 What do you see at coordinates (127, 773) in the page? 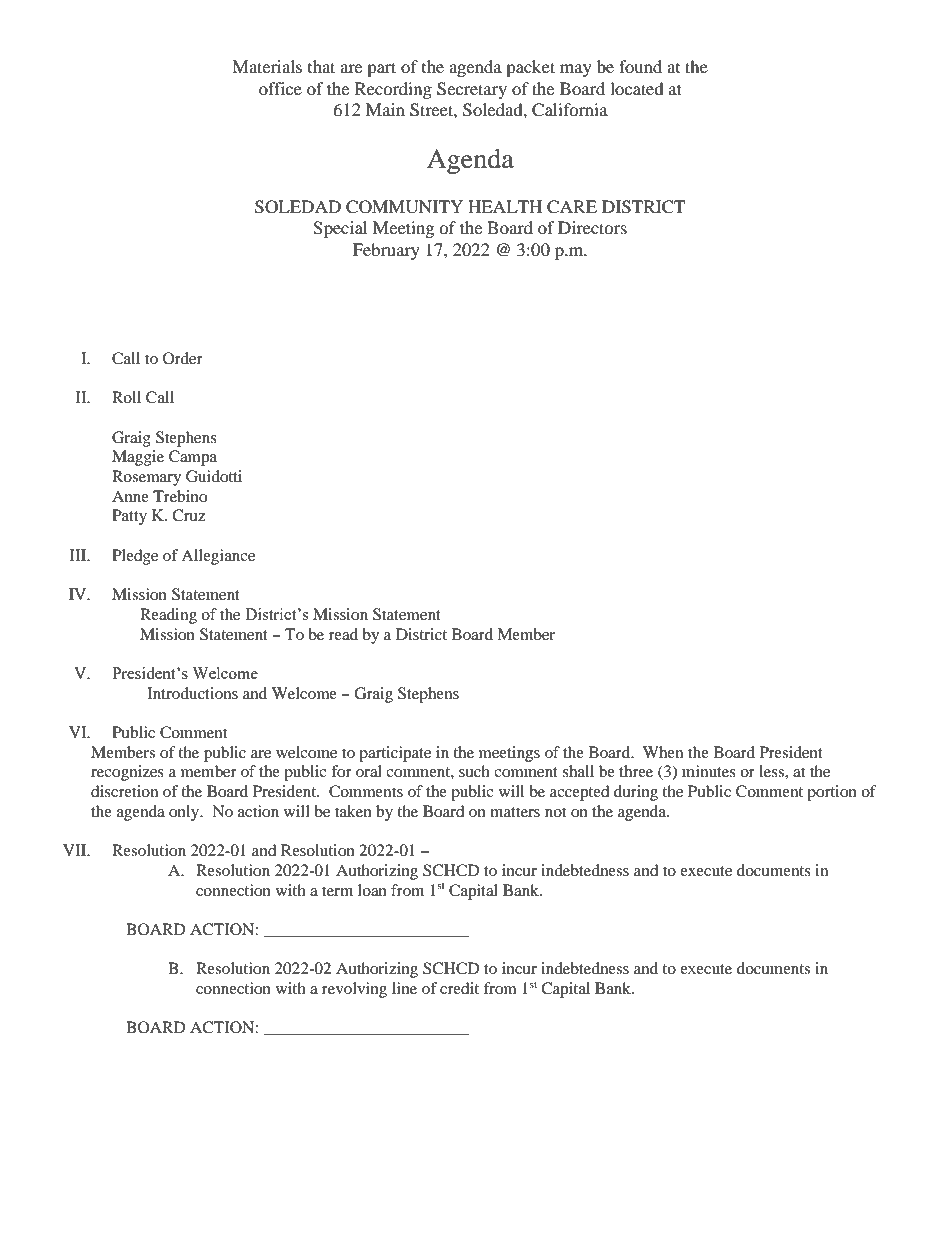
I see `recognizes` at bounding box center [127, 773].
